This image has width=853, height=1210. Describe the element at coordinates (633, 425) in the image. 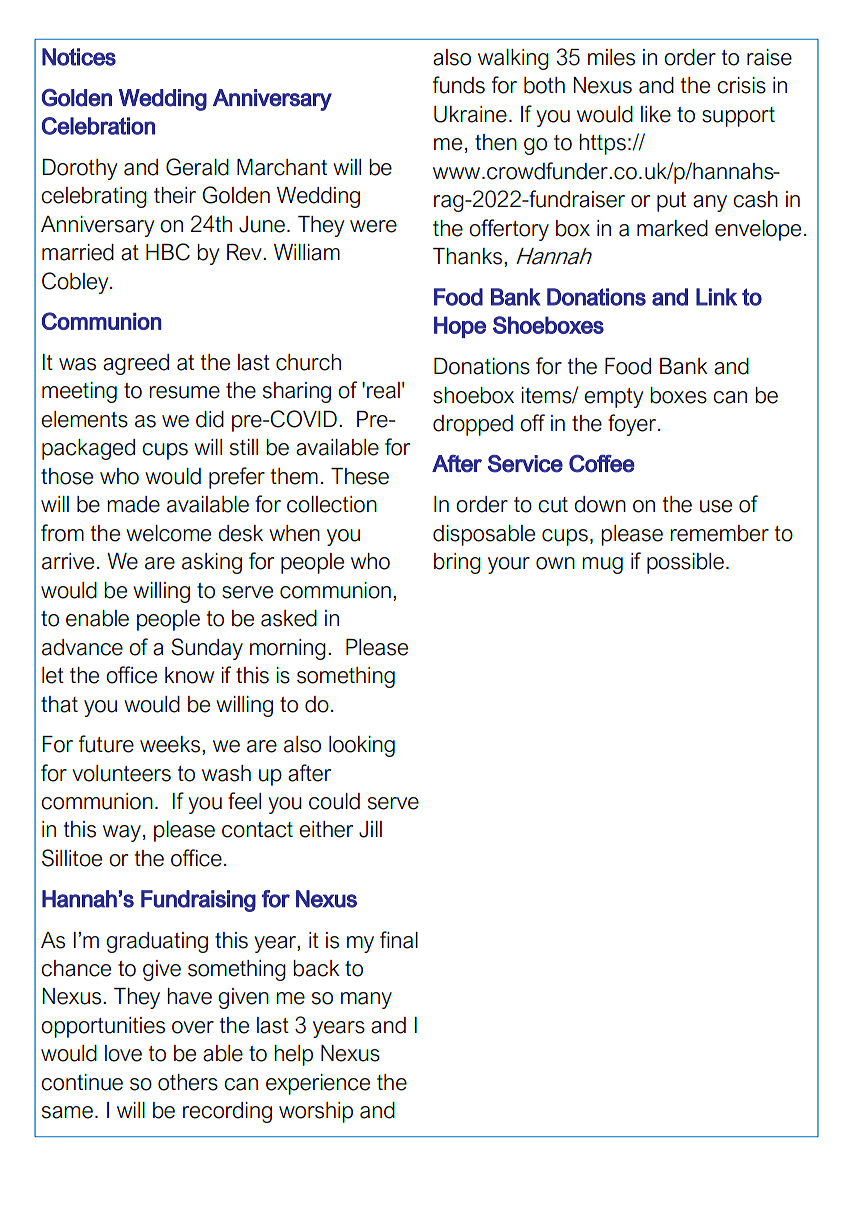

I see `foyer` at that location.
